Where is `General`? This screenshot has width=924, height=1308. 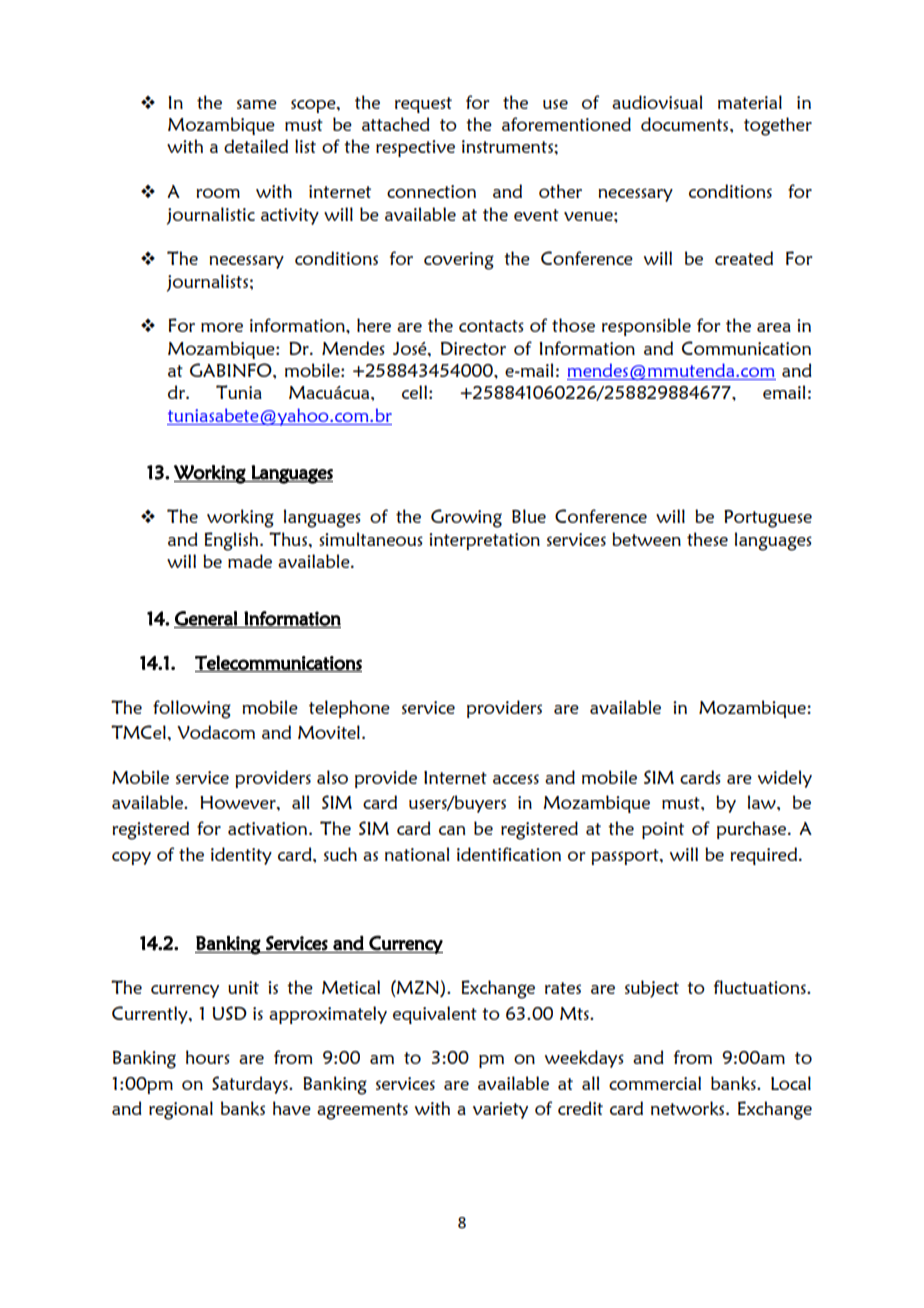
General is located at coordinates (206, 619).
